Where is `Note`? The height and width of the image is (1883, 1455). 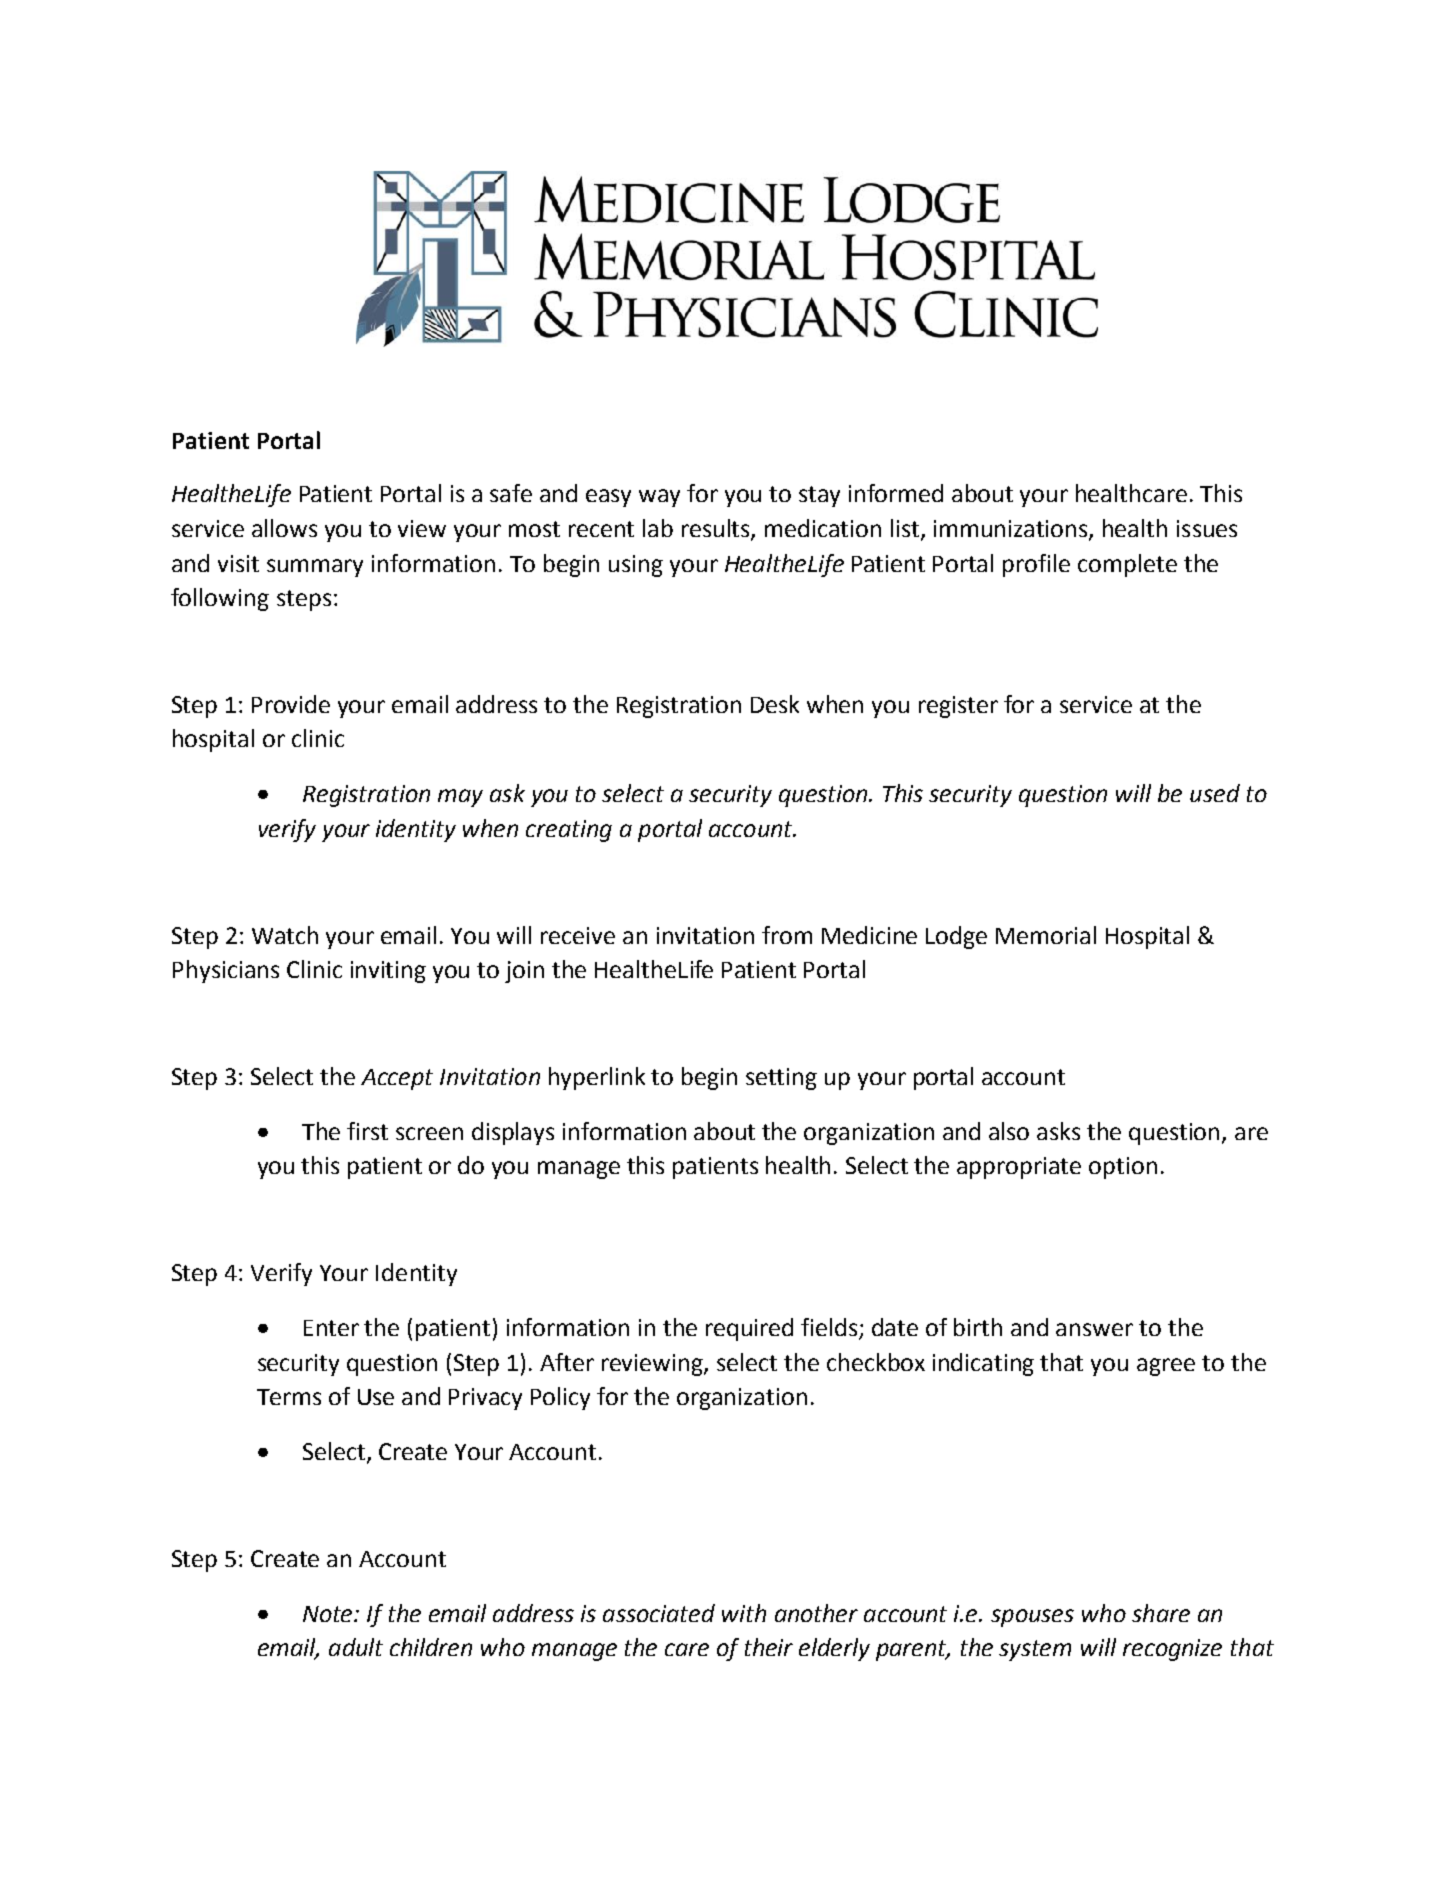
Note is located at coordinates (329, 1614).
